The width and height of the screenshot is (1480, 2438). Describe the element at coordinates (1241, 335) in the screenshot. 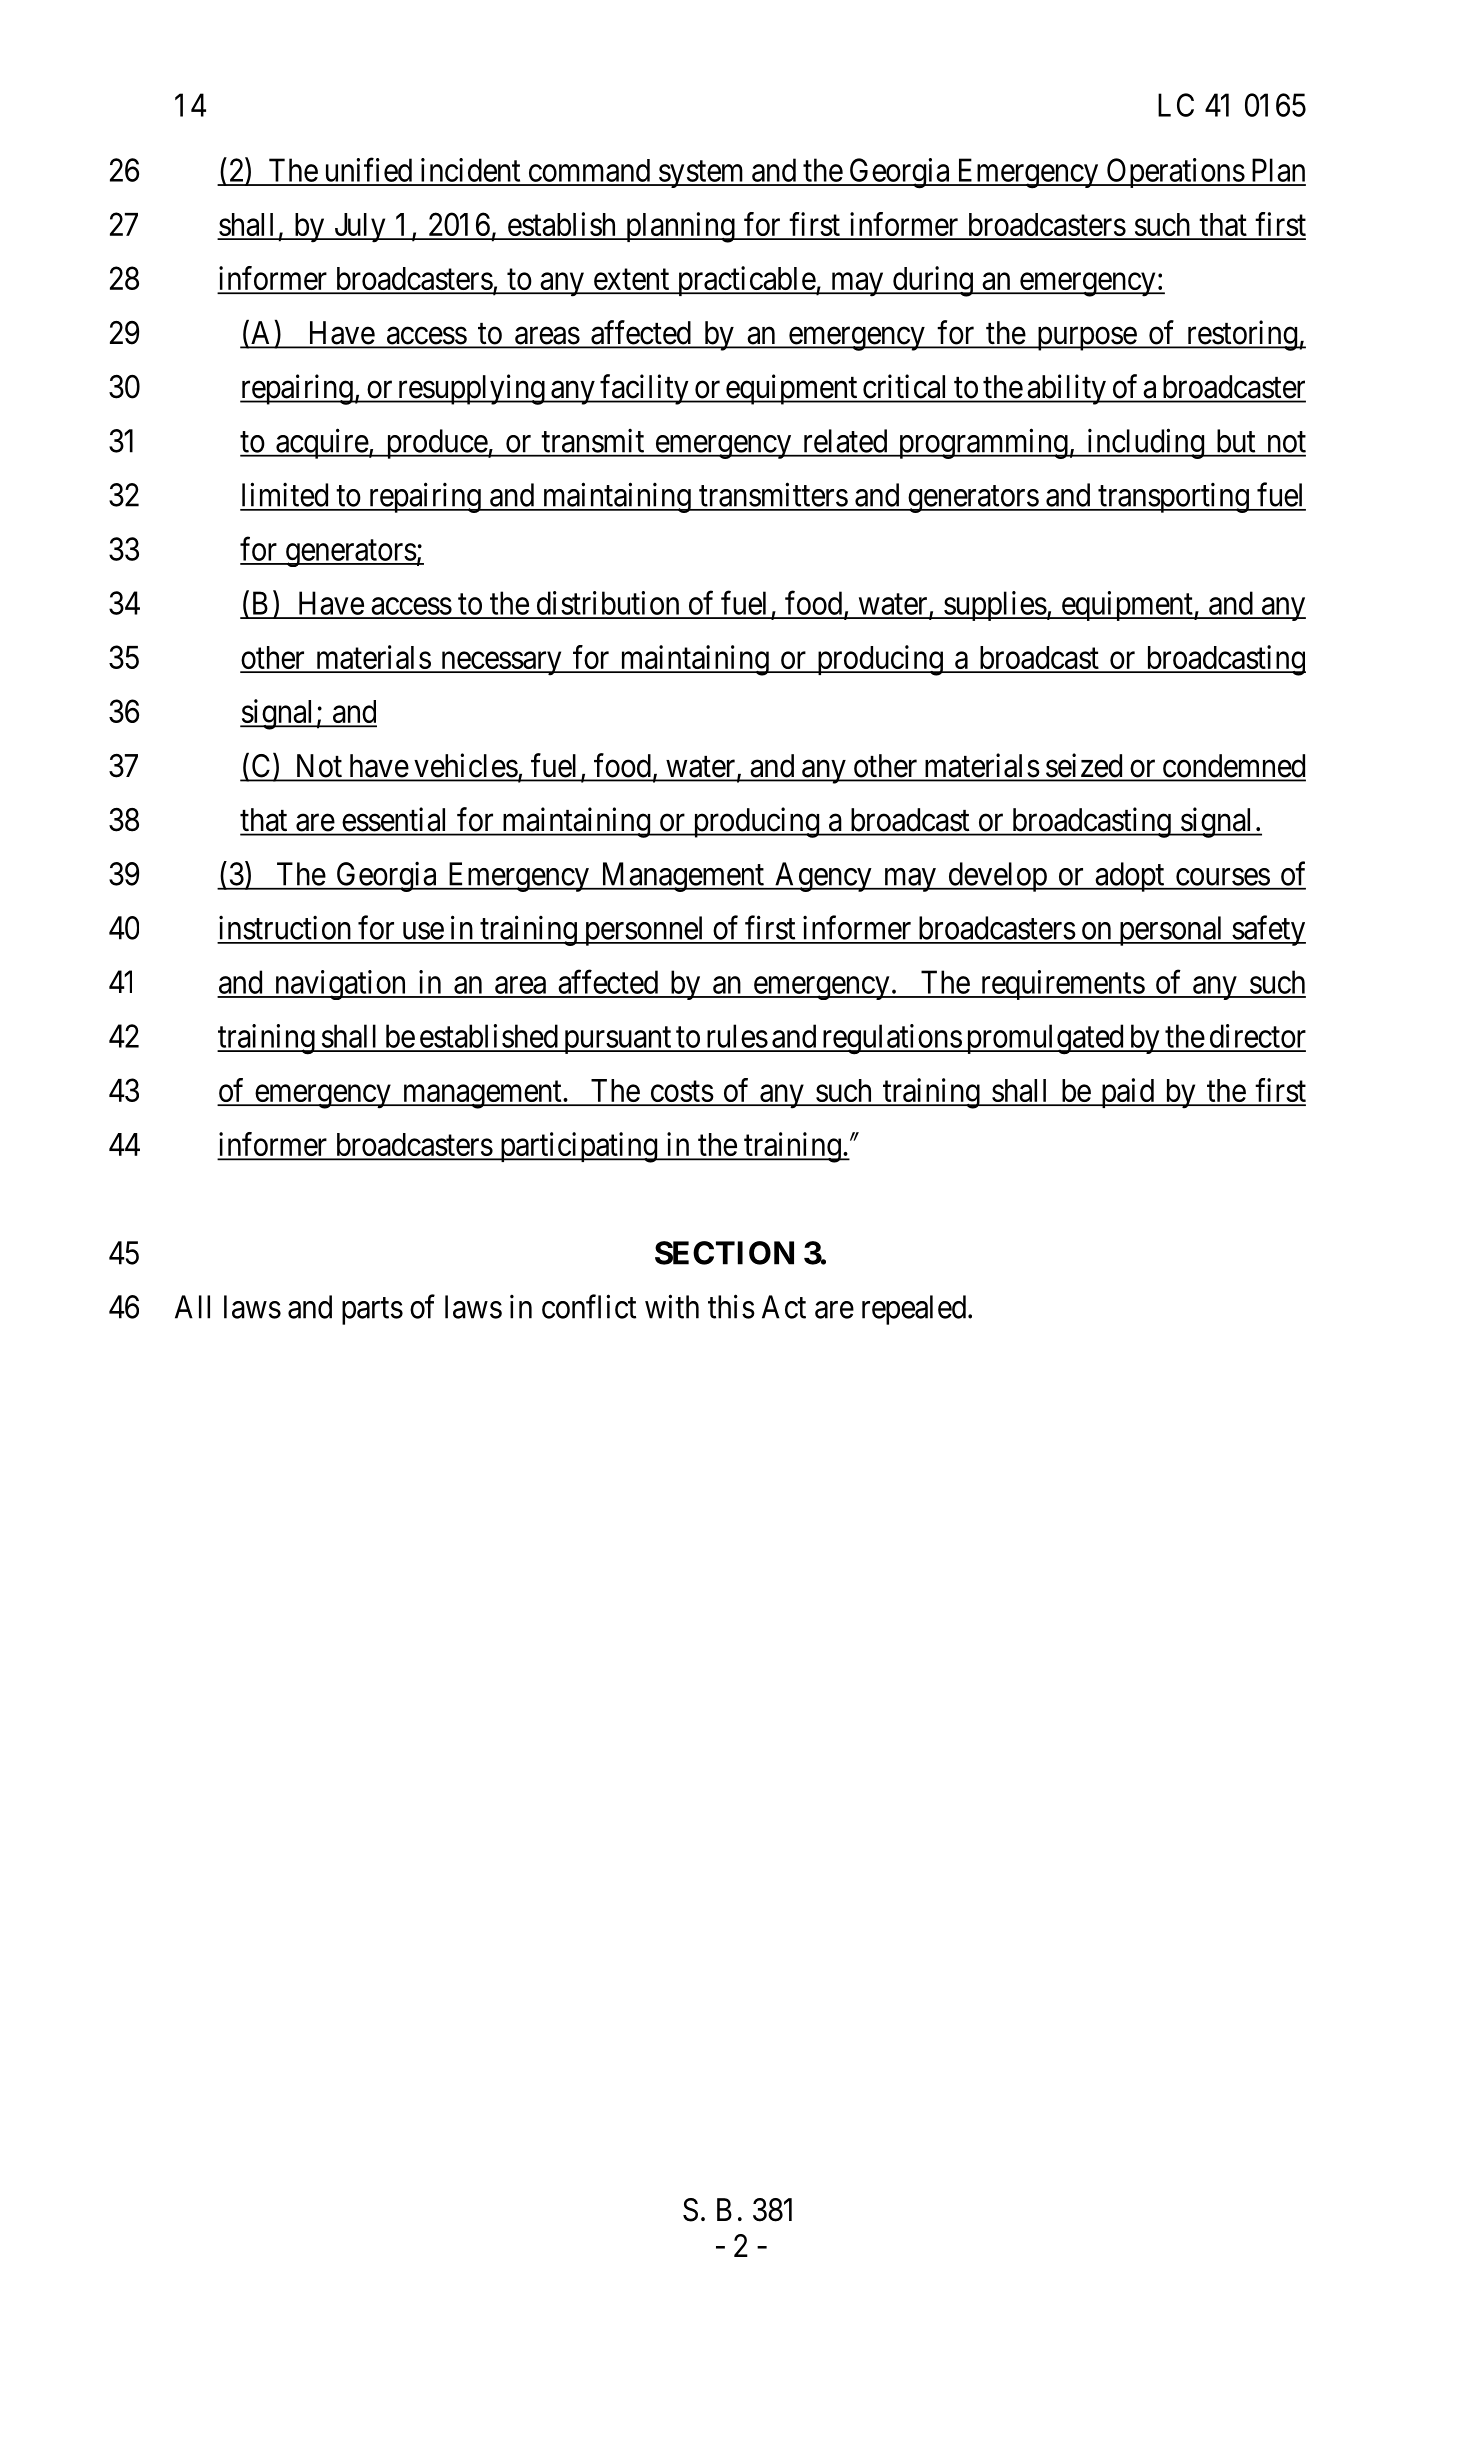

I see `restoring` at that location.
